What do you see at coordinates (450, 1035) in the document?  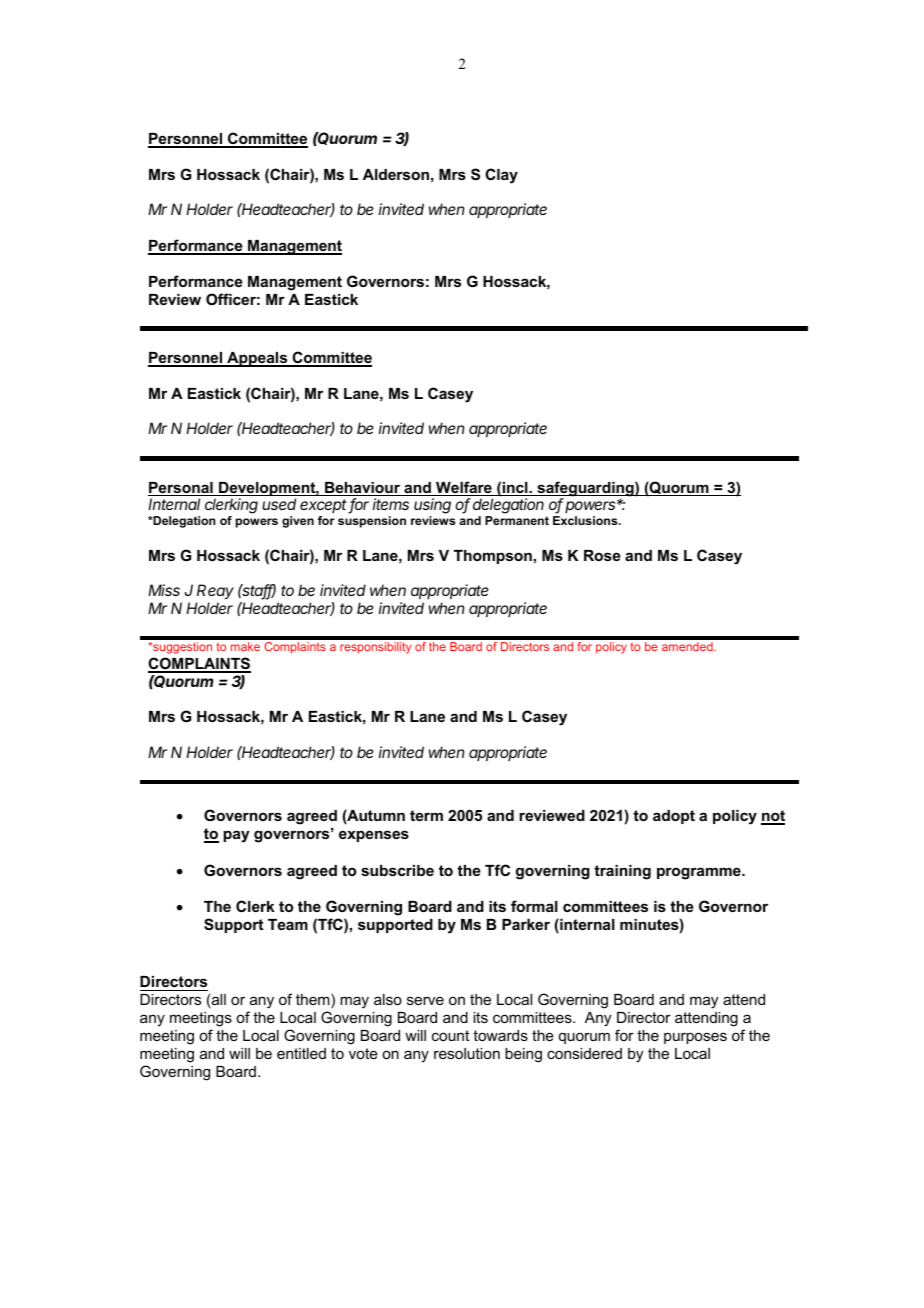 I see `count` at bounding box center [450, 1035].
